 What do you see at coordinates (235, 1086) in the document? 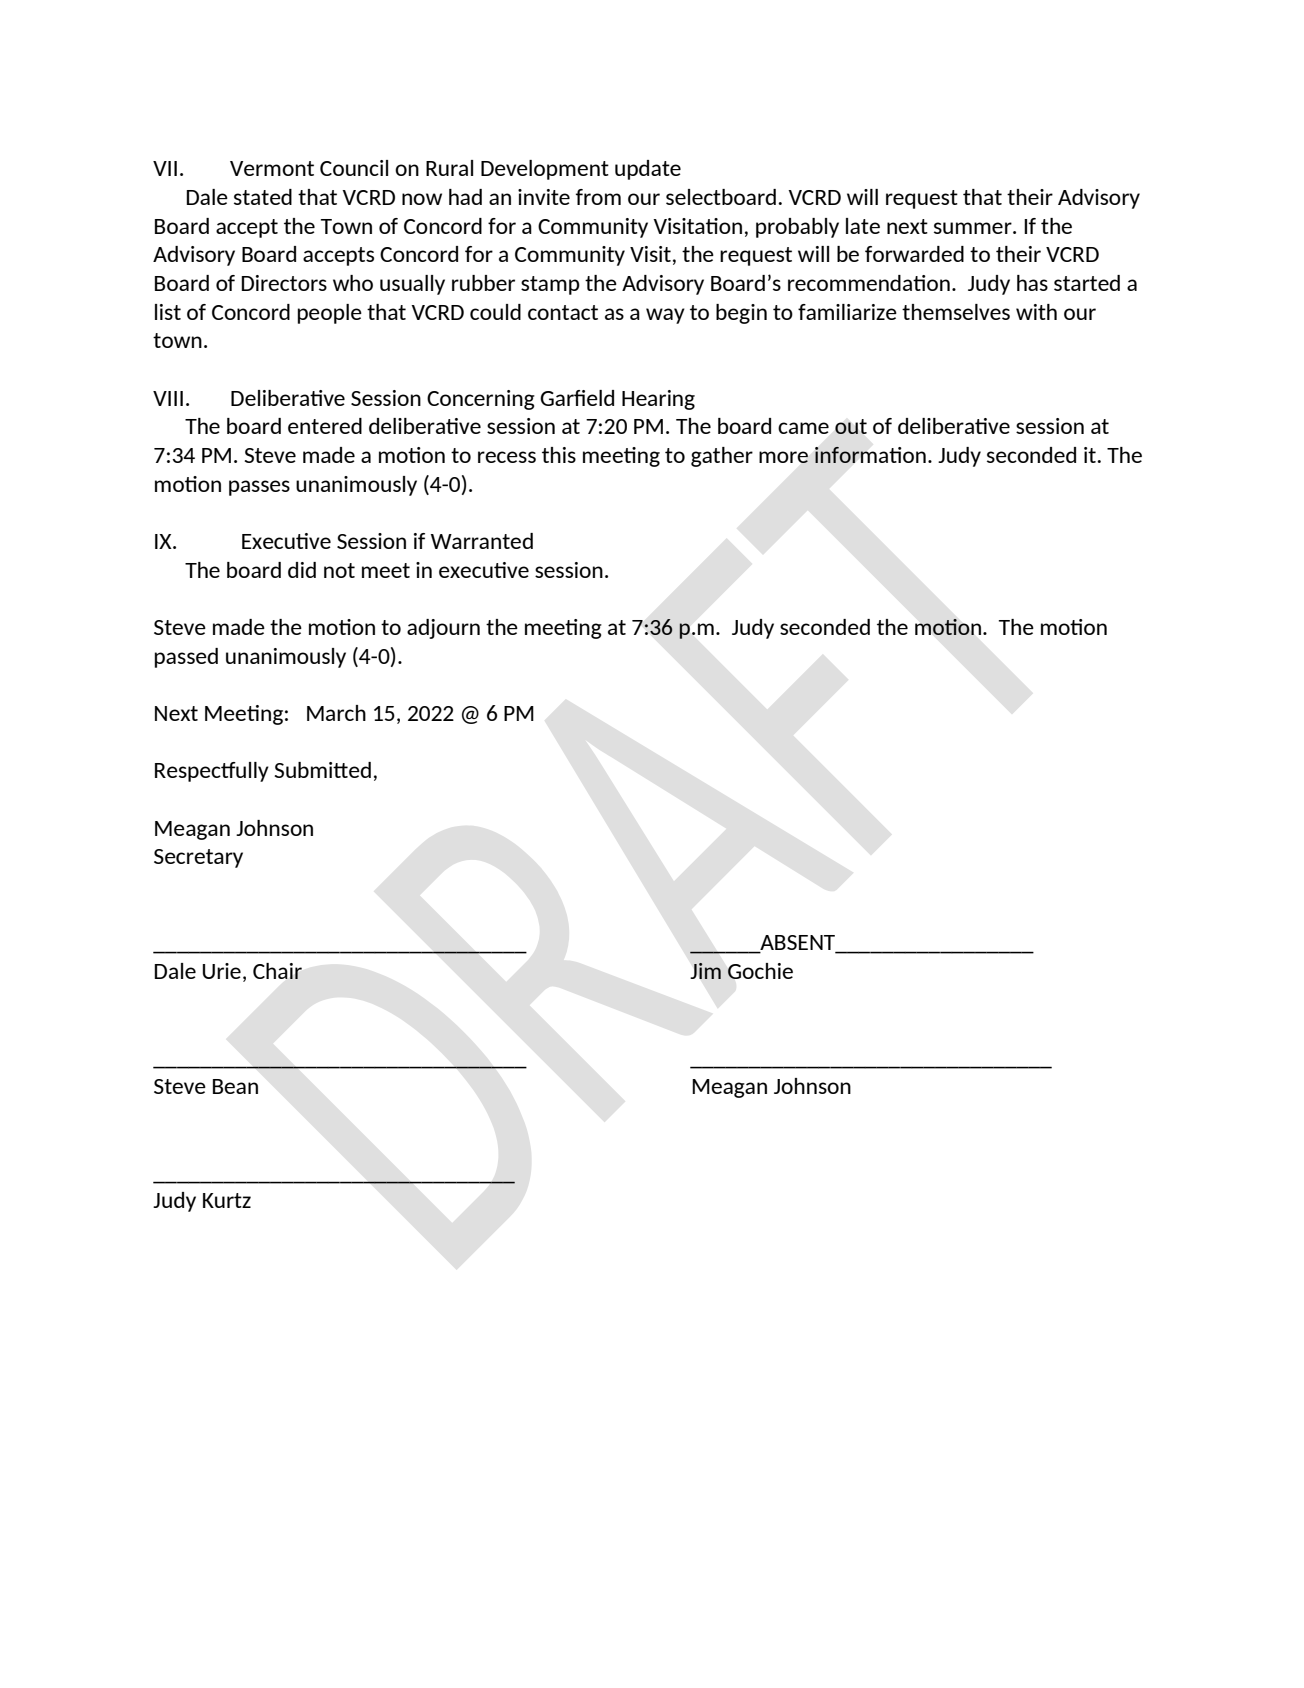
I see `Bean` at bounding box center [235, 1086].
